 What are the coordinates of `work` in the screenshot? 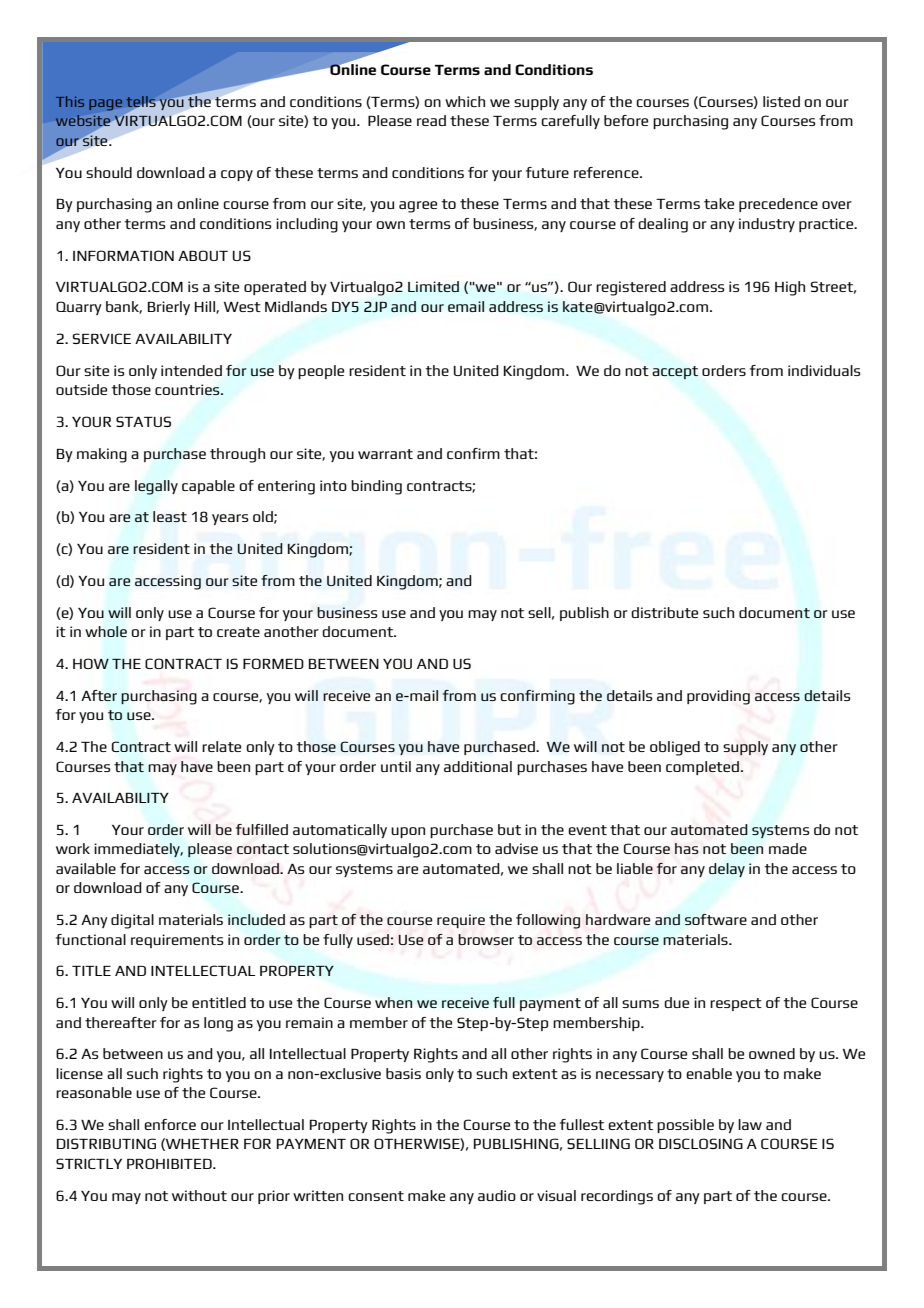 It's located at (73, 848).
